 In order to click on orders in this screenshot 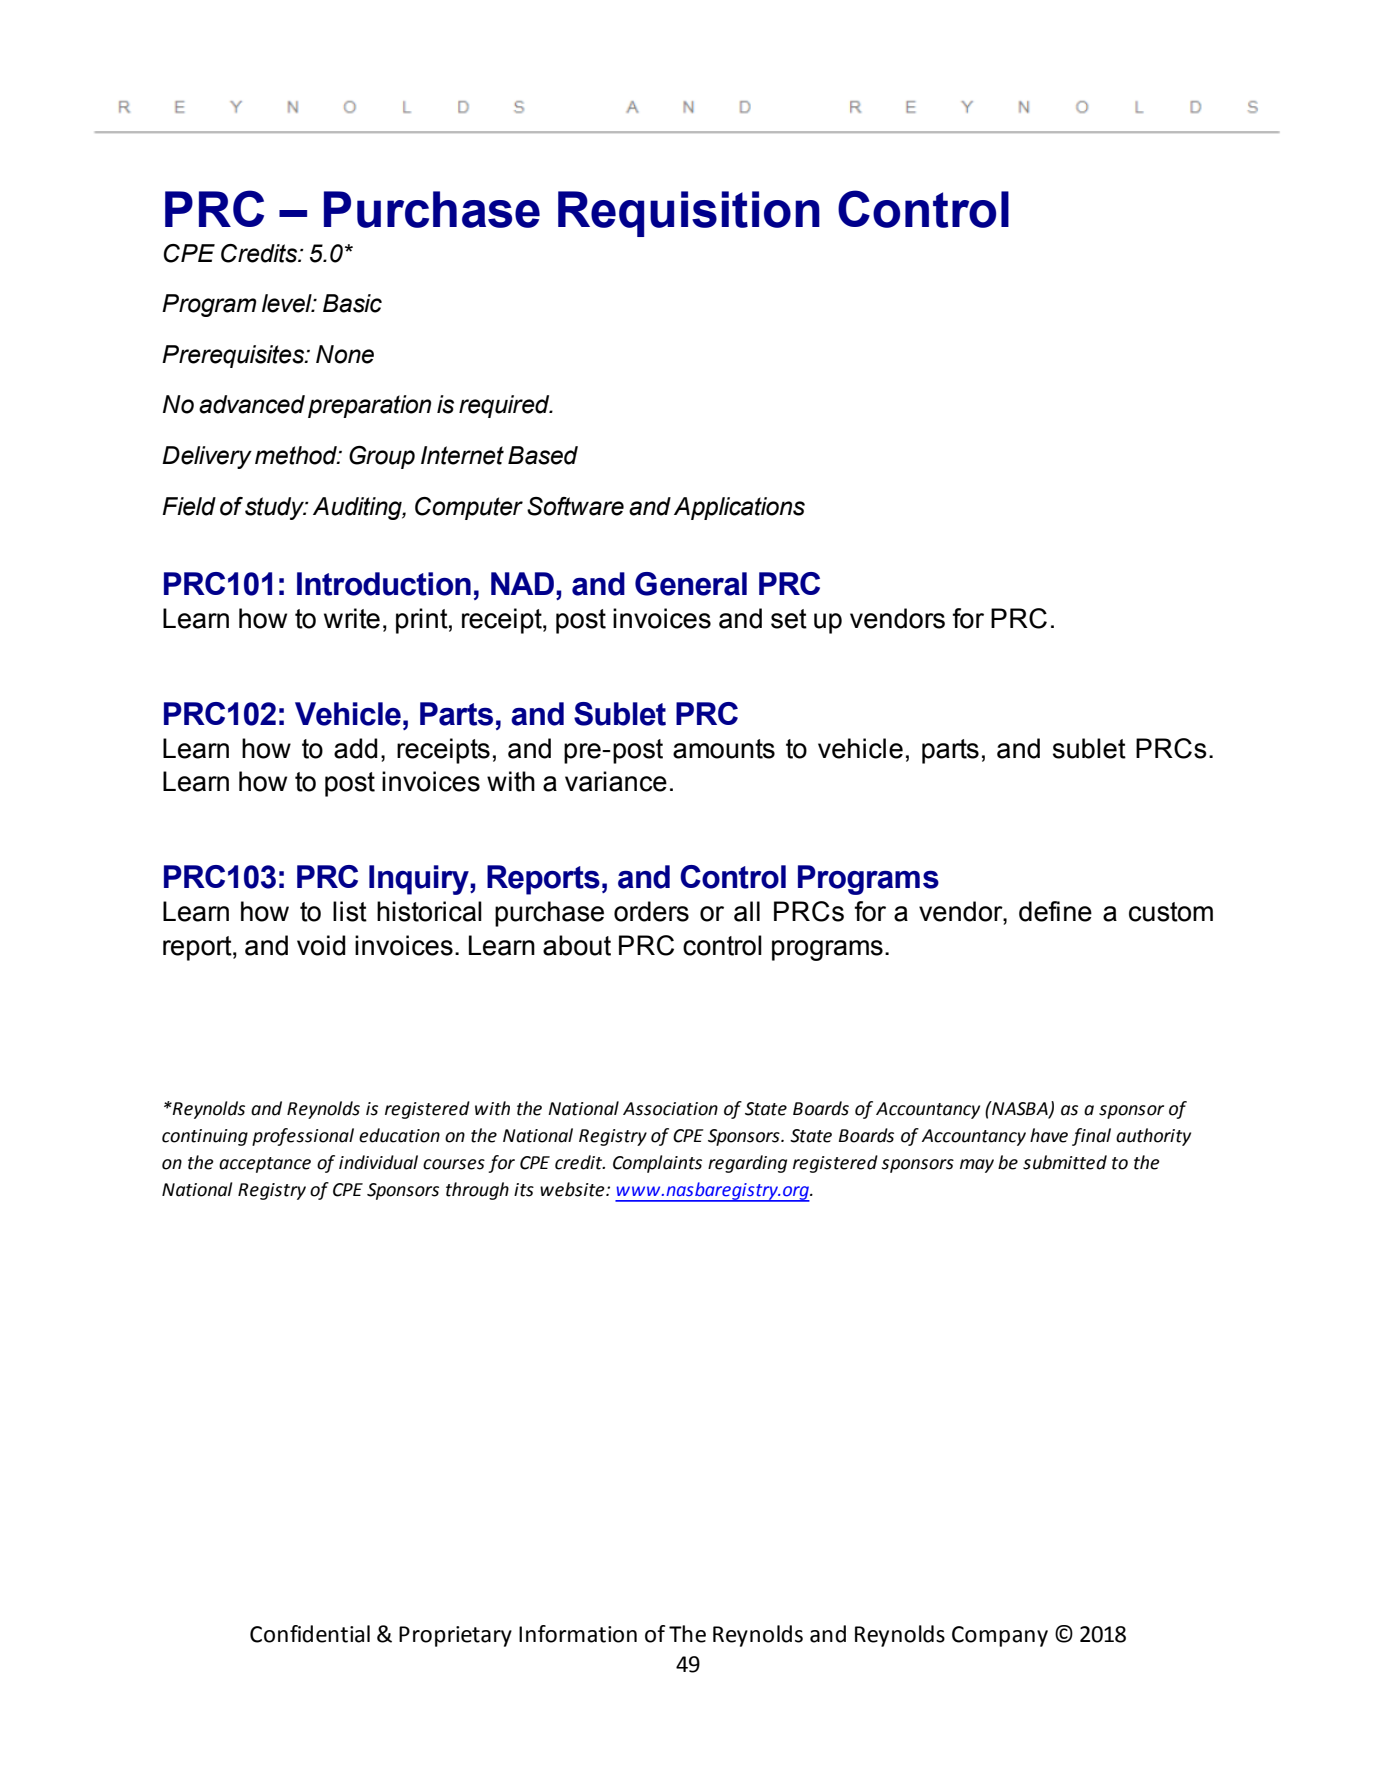, I will do `click(651, 911)`.
